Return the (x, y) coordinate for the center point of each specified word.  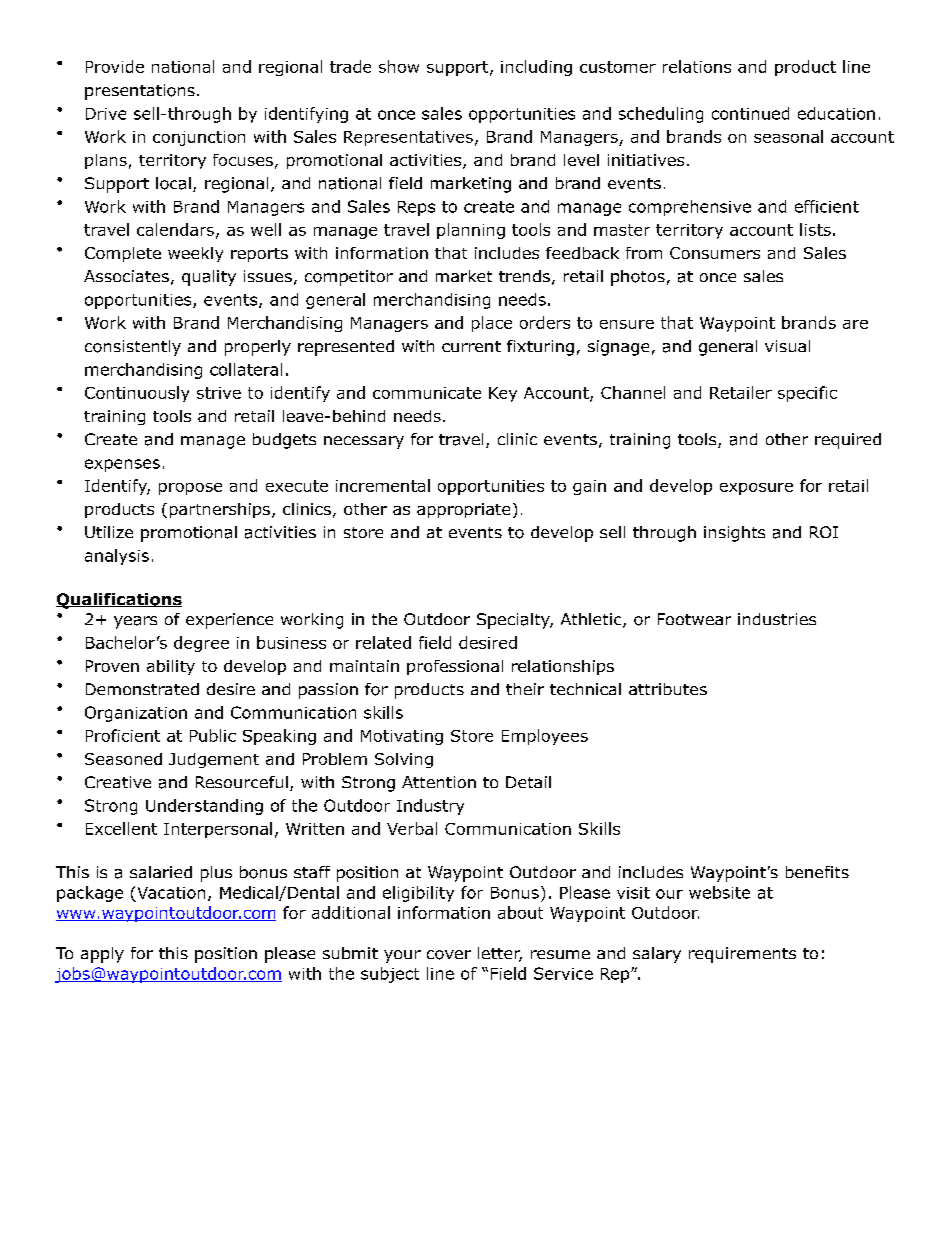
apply (102, 955)
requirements (742, 955)
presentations (140, 92)
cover (449, 955)
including (536, 68)
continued (750, 113)
